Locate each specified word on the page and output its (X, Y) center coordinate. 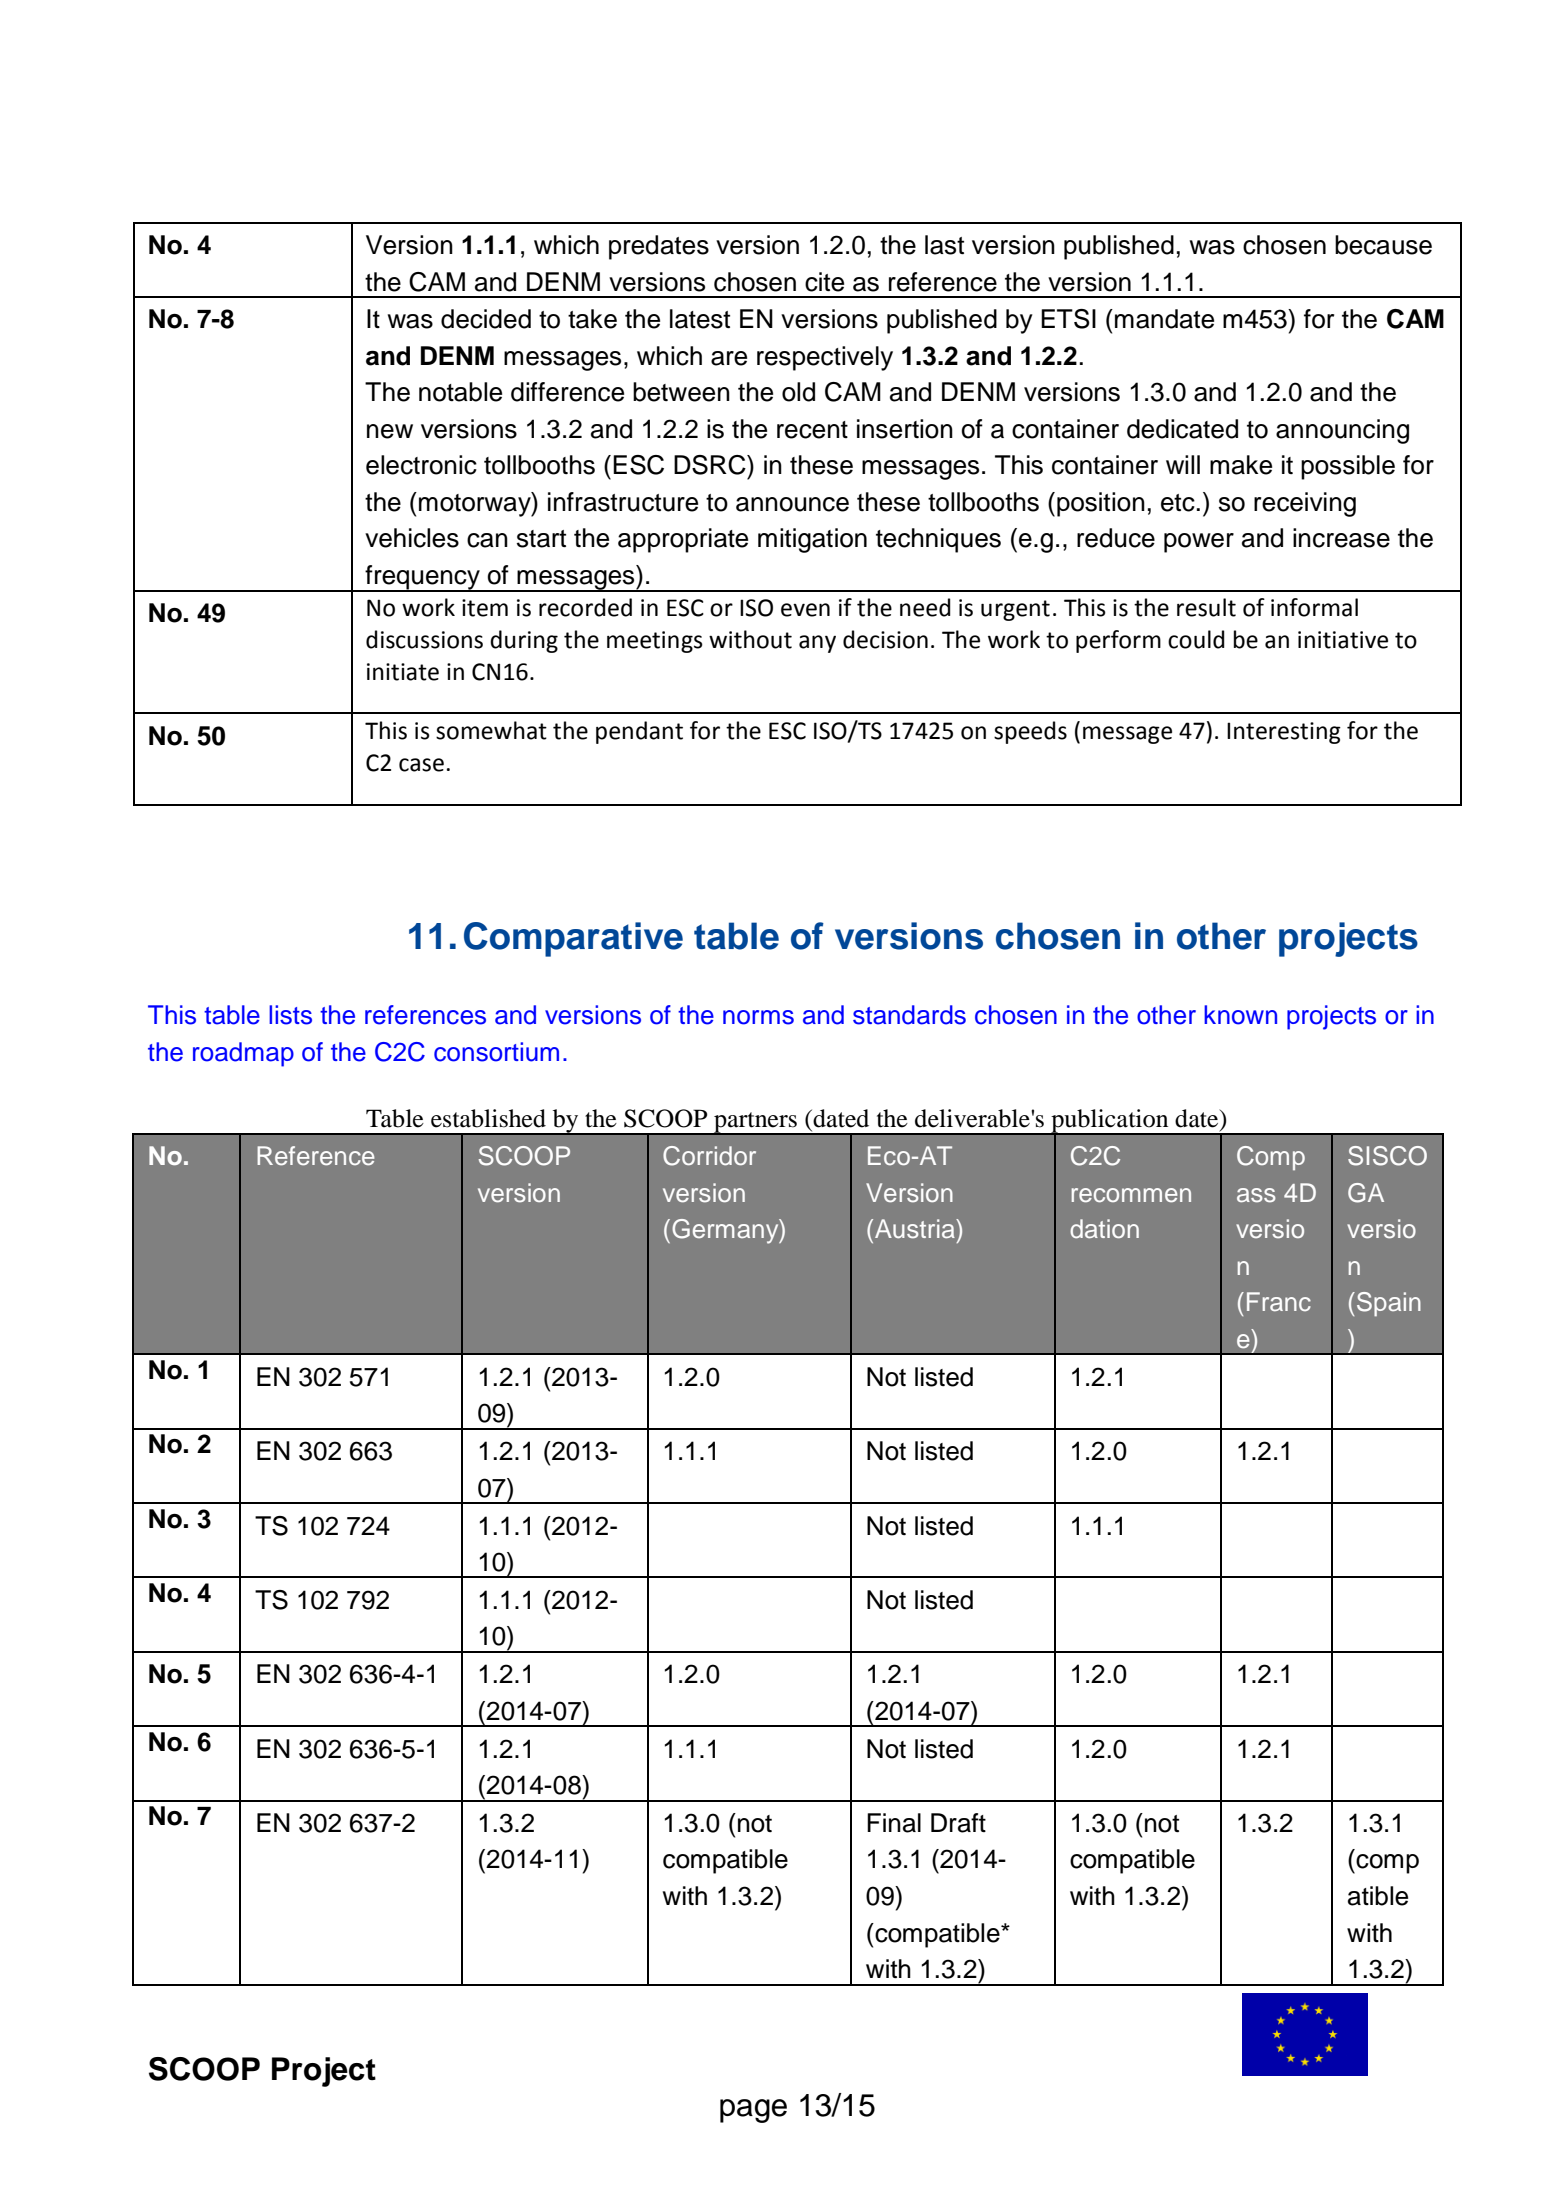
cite (824, 282)
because (1383, 245)
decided (486, 319)
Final (894, 1823)
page (753, 2111)
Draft (958, 1823)
